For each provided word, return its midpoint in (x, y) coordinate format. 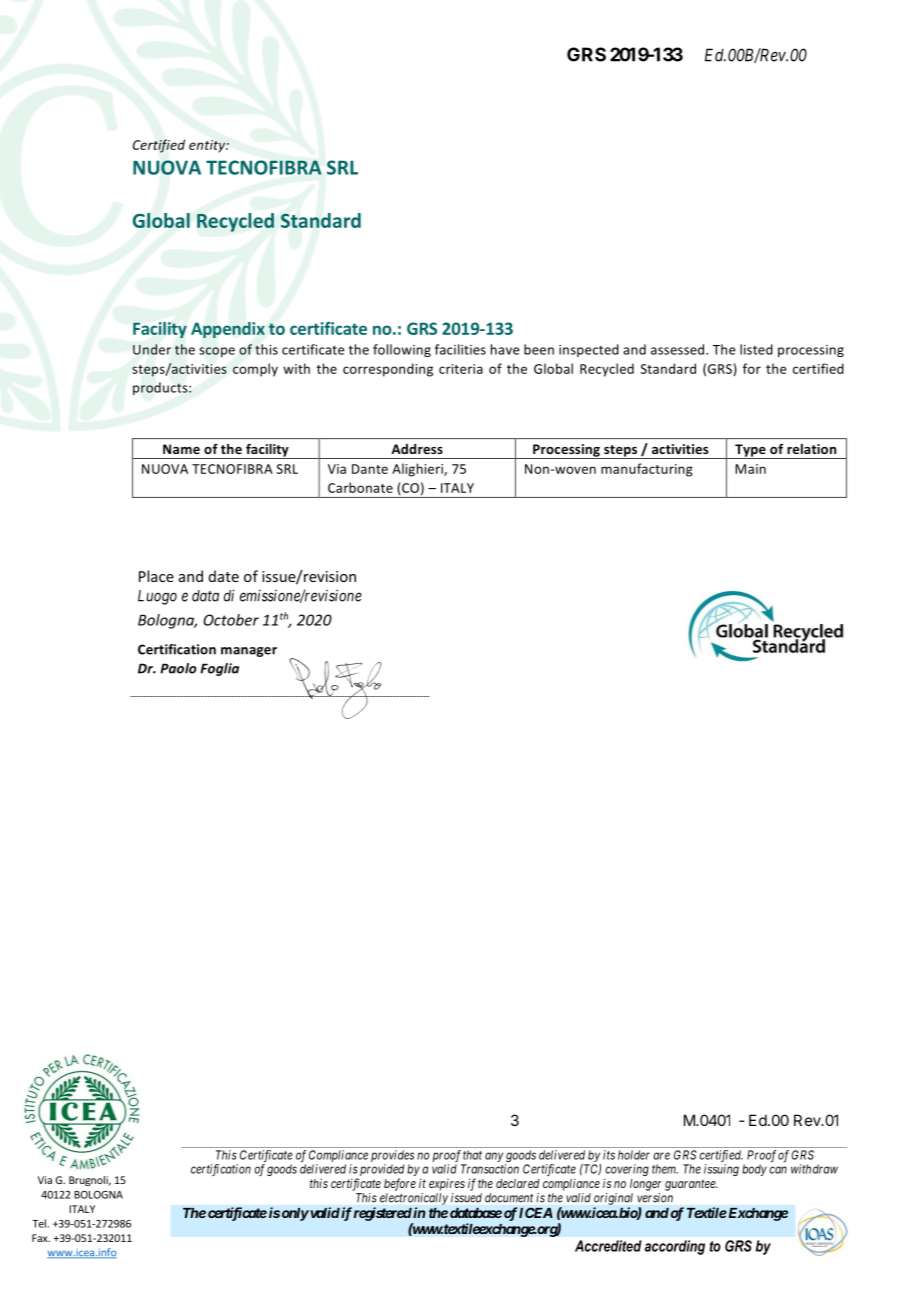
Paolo (178, 668)
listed (756, 349)
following (402, 350)
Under (152, 349)
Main (750, 469)
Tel (40, 1223)
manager (249, 652)
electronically (414, 1199)
